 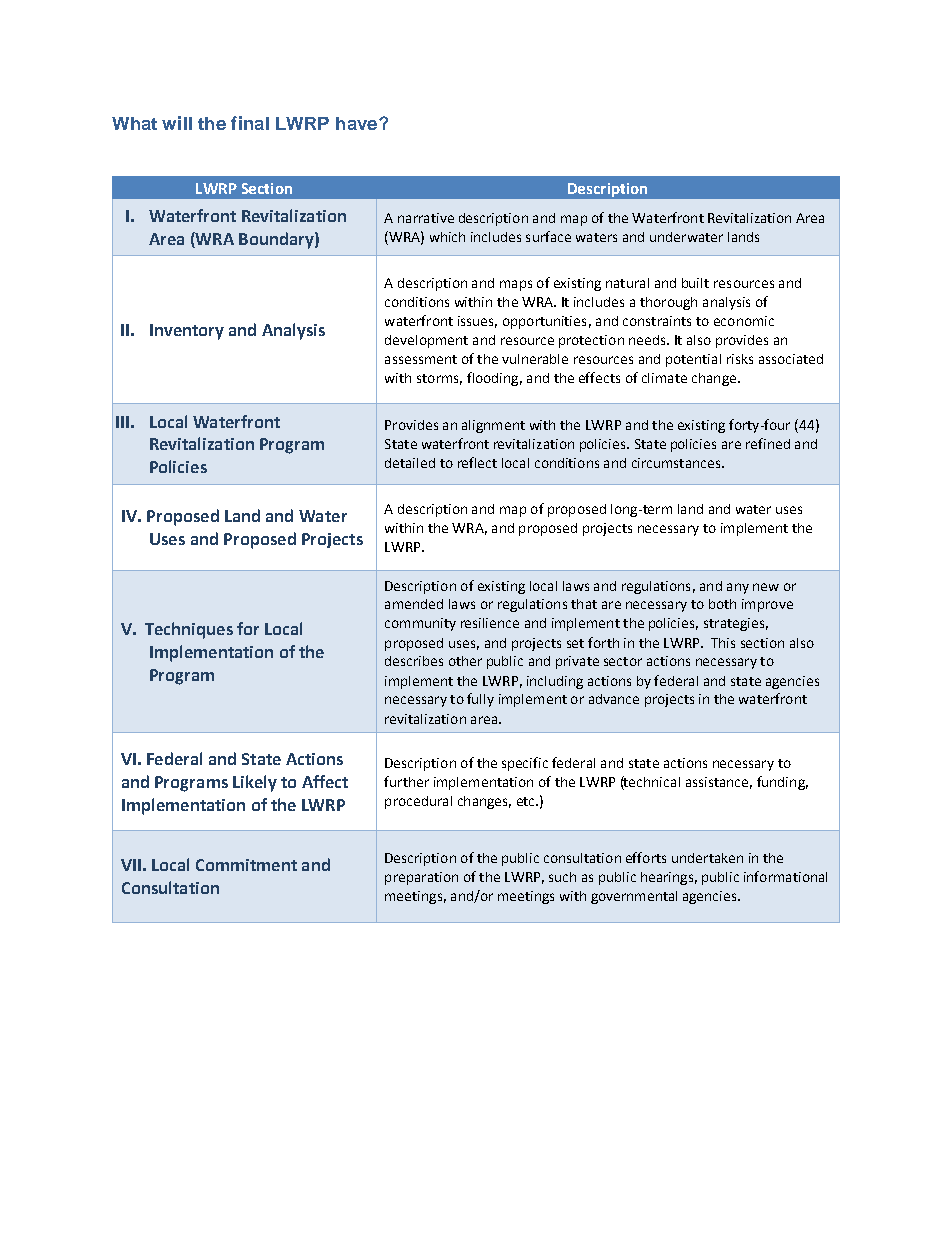 I want to click on will, so click(x=177, y=123).
